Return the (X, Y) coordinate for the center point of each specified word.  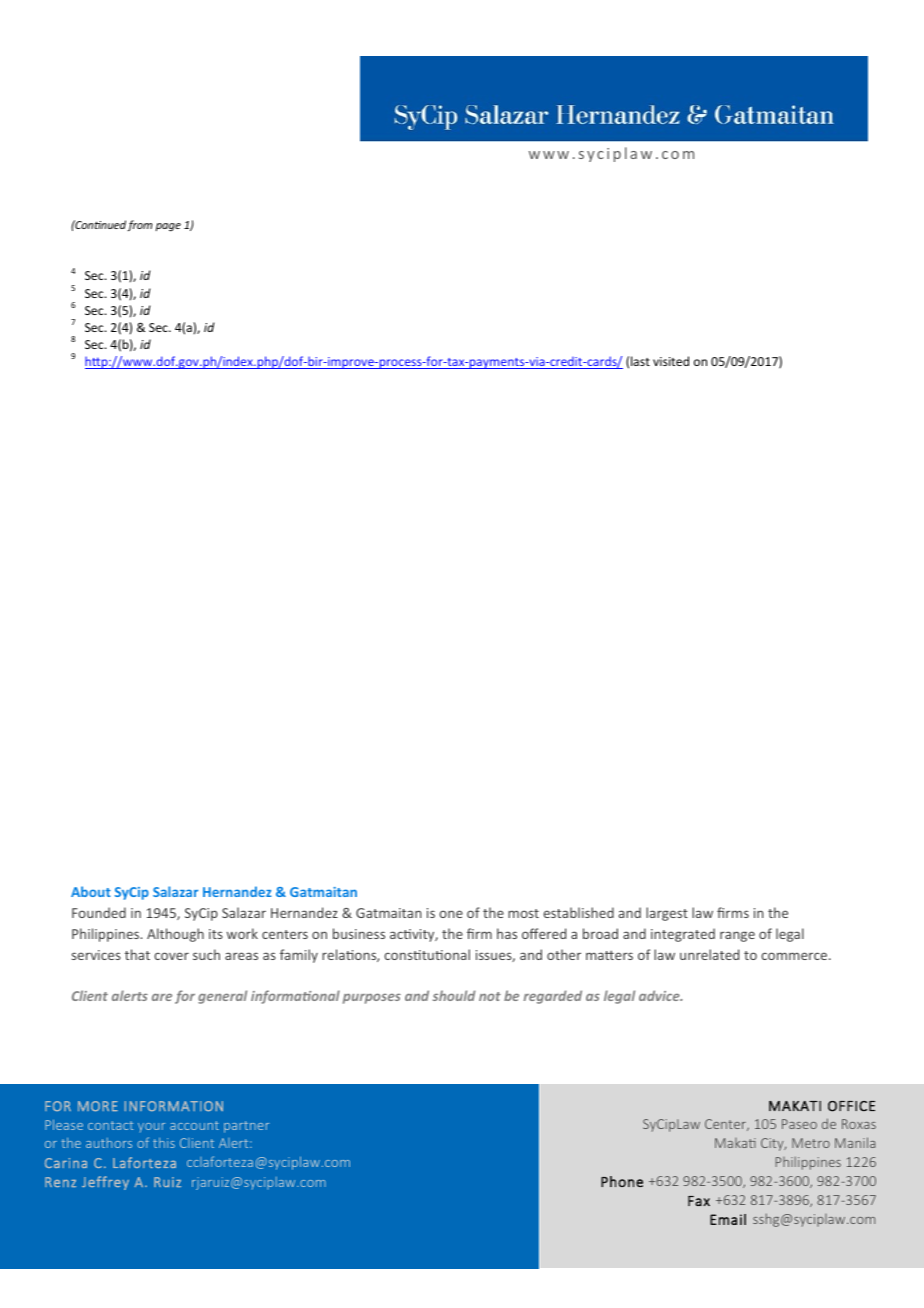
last (640, 361)
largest (667, 914)
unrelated (709, 954)
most (523, 913)
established (578, 912)
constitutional (427, 954)
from (139, 225)
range (737, 936)
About (91, 891)
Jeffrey (105, 1183)
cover (171, 956)
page (168, 227)
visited (671, 361)
